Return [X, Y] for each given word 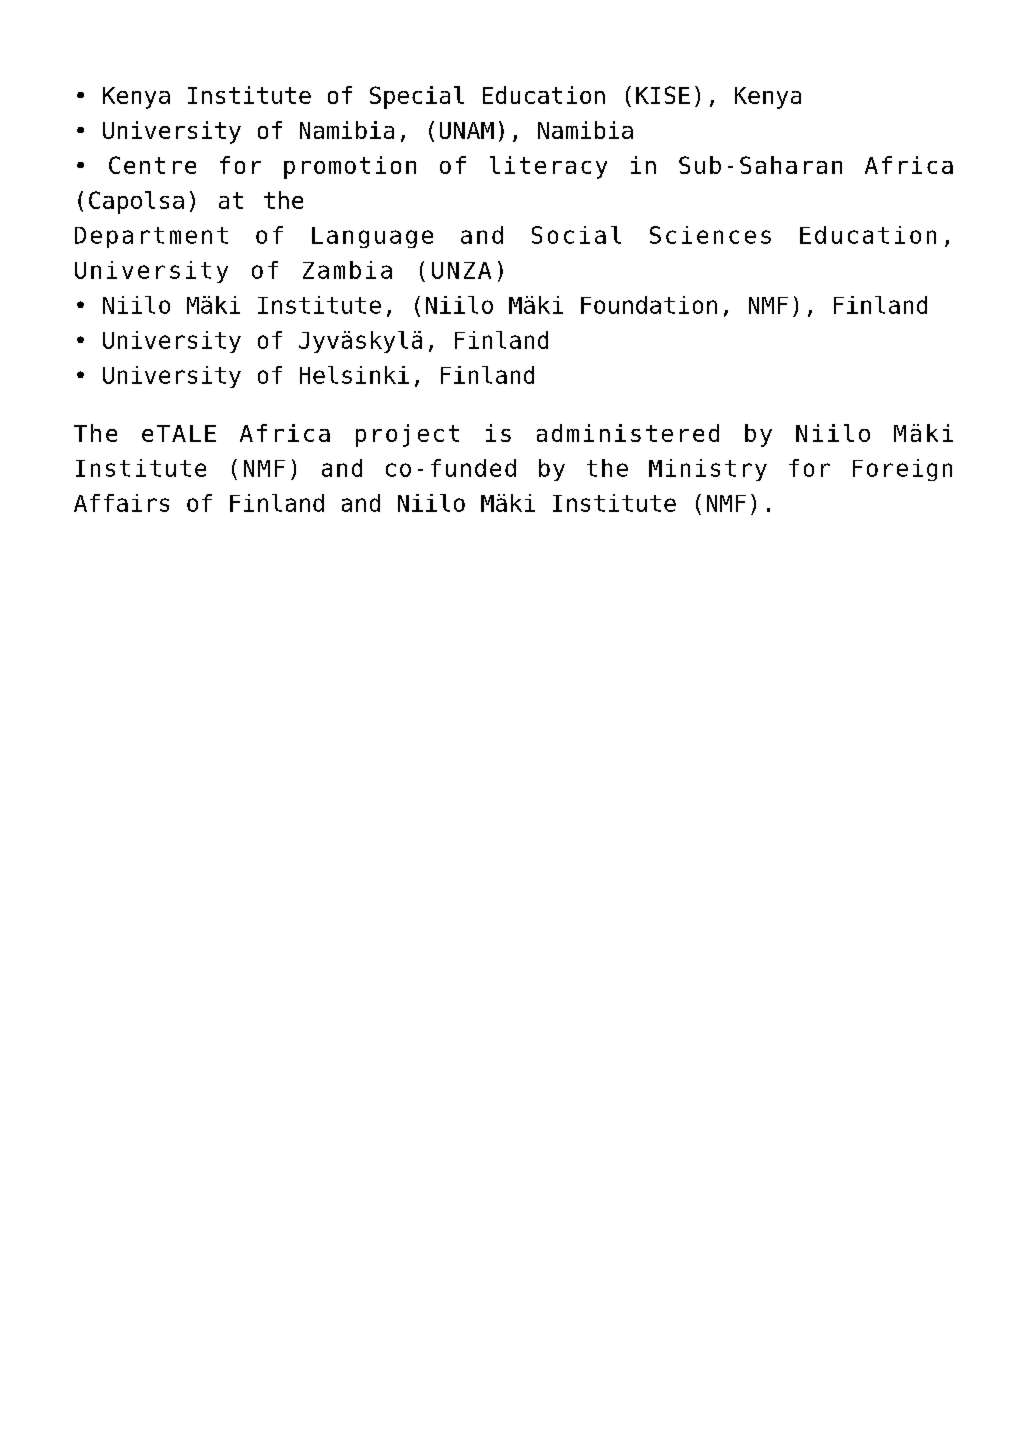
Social [576, 235]
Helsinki [354, 375]
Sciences [710, 235]
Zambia [347, 270]
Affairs [121, 503]
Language [372, 237]
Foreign [902, 470]
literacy [548, 167]
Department [151, 237]
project [407, 435]
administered [628, 433]
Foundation [649, 305]
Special [417, 97]
